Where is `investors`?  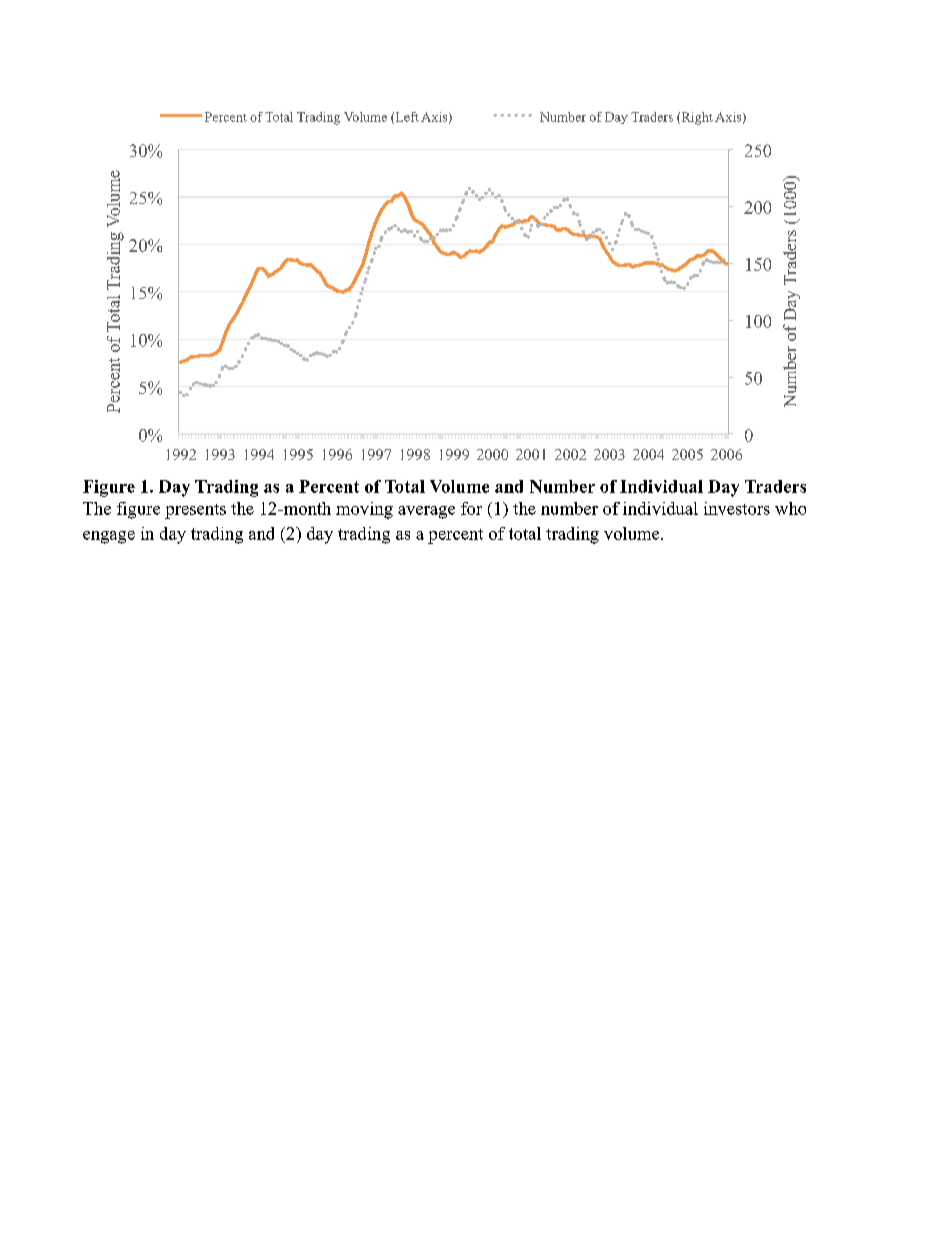 investors is located at coordinates (737, 508).
